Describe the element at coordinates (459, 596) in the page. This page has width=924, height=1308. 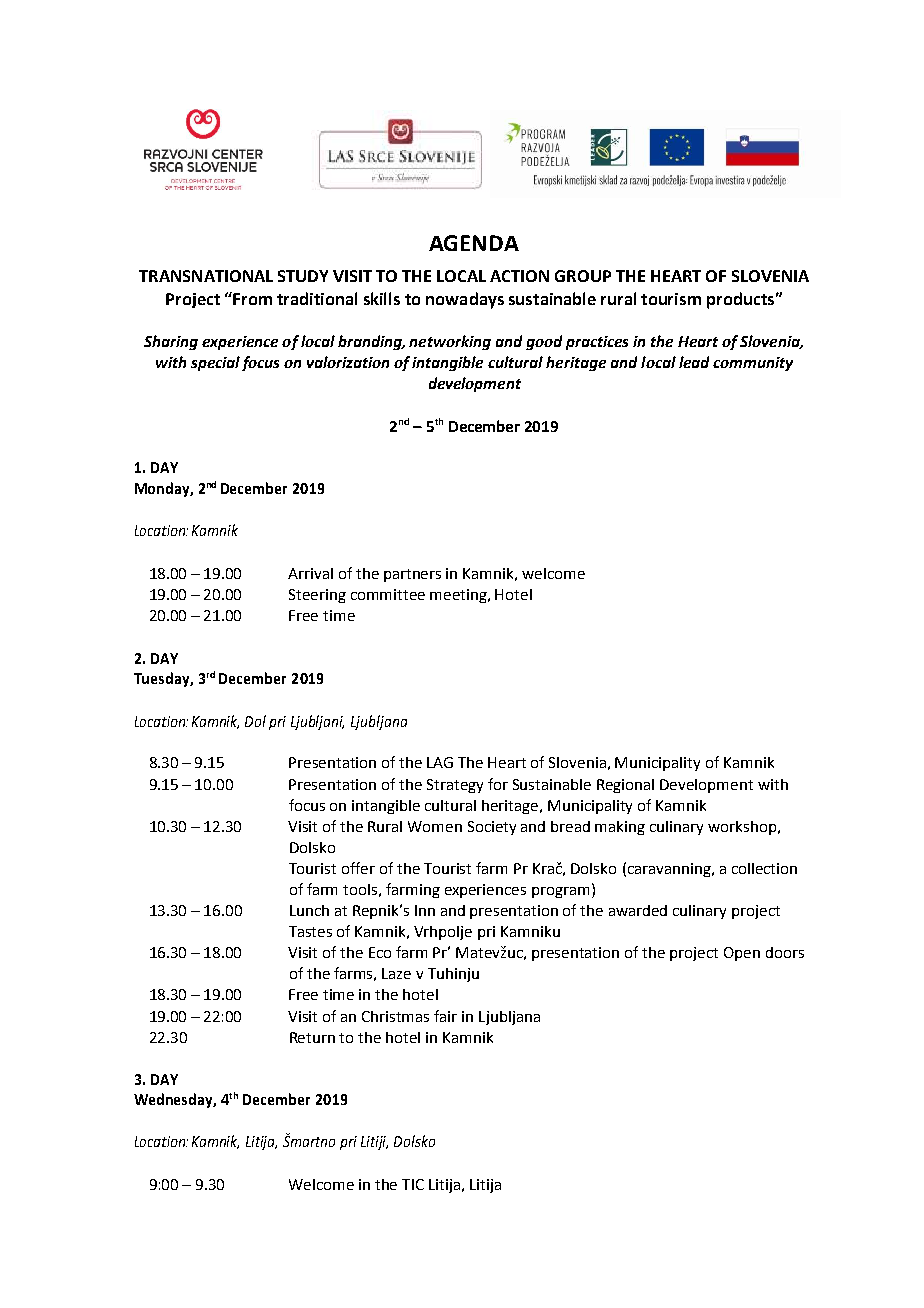
I see `meeting` at that location.
